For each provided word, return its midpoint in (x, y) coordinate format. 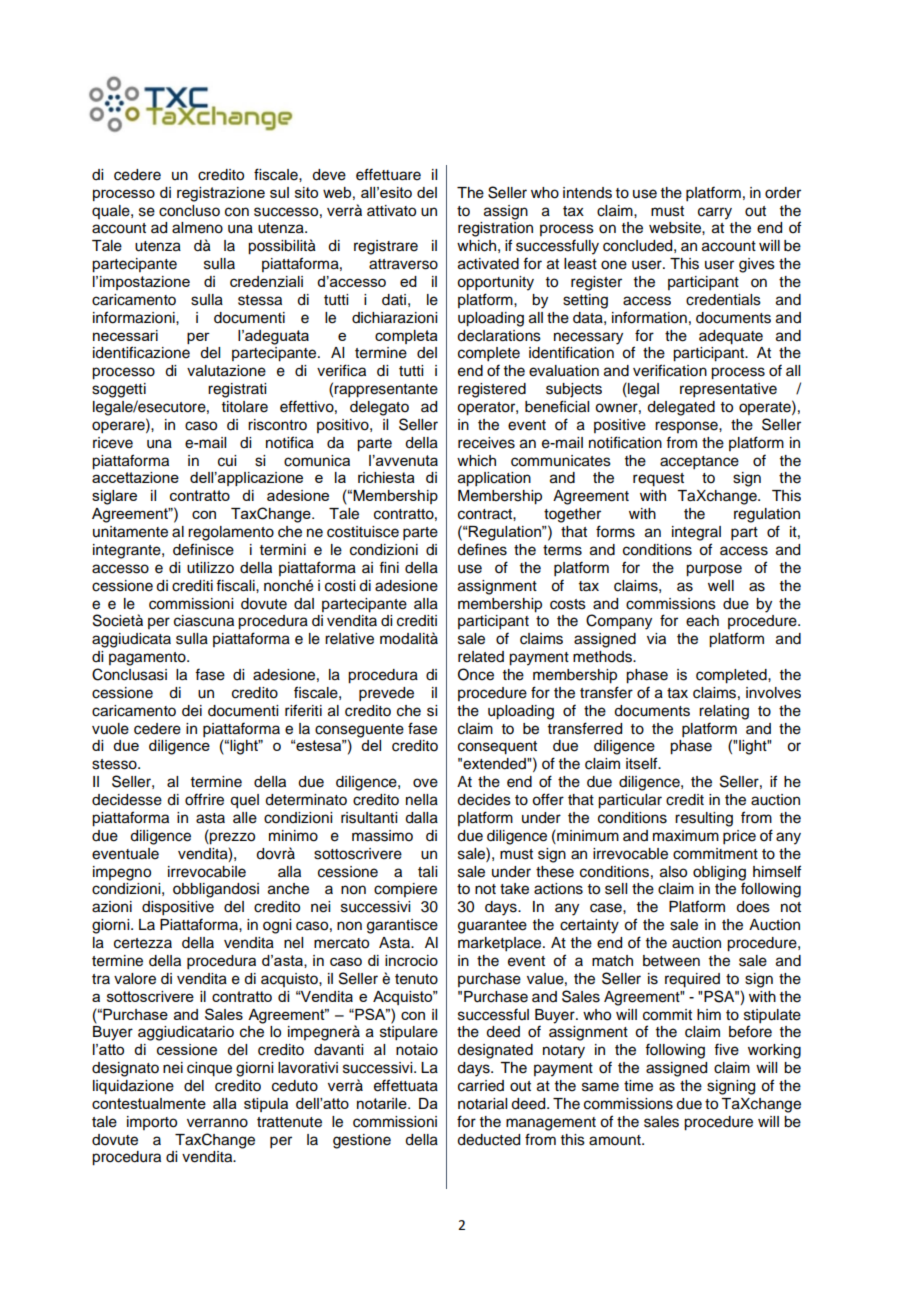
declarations (499, 336)
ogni (277, 926)
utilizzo (210, 568)
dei (192, 711)
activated (488, 264)
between (671, 961)
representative (728, 390)
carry (715, 213)
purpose (714, 570)
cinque (209, 1069)
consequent (497, 748)
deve (329, 175)
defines (482, 549)
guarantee (492, 927)
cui (227, 461)
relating (724, 712)
